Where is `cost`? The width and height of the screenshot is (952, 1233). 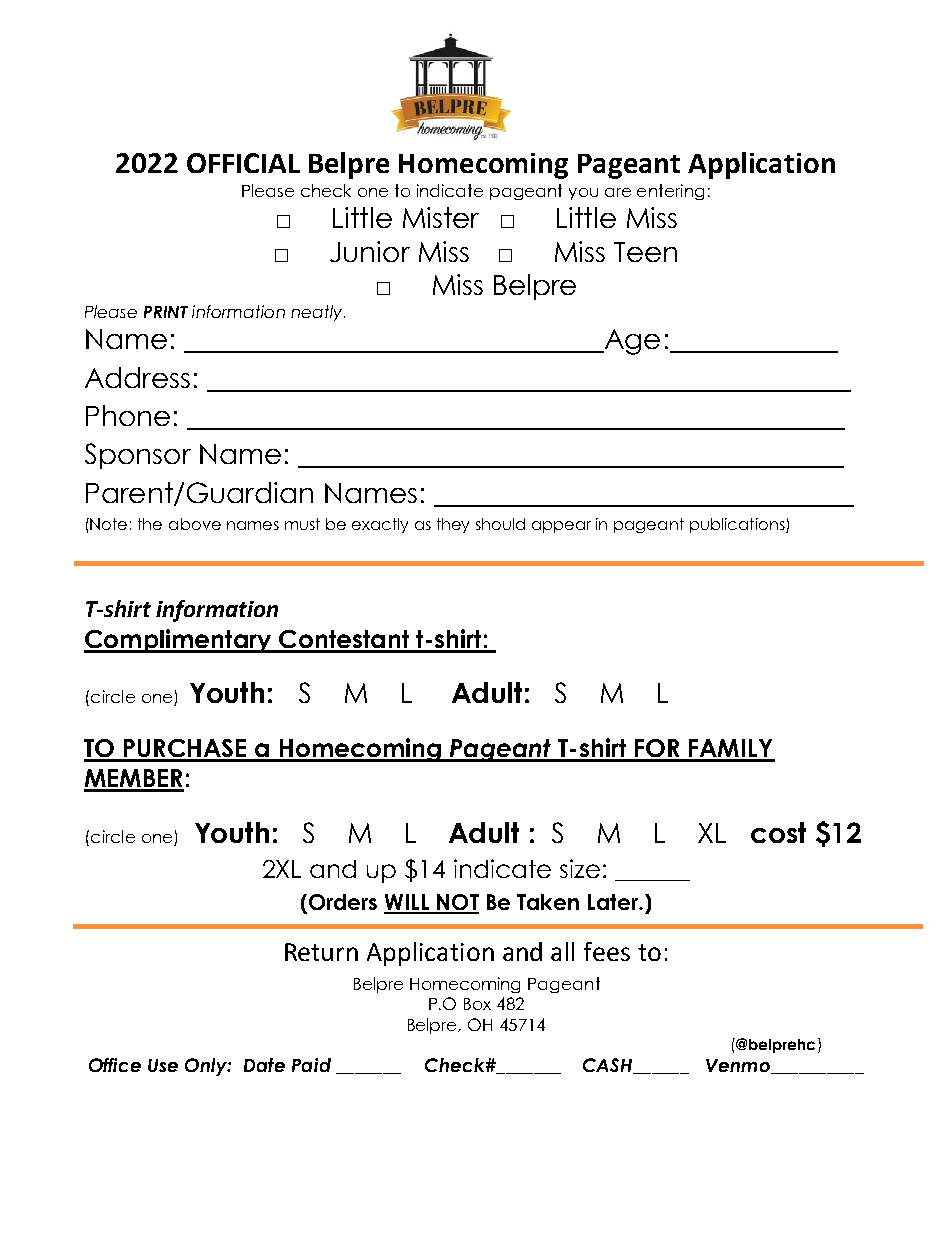
cost is located at coordinates (778, 832).
